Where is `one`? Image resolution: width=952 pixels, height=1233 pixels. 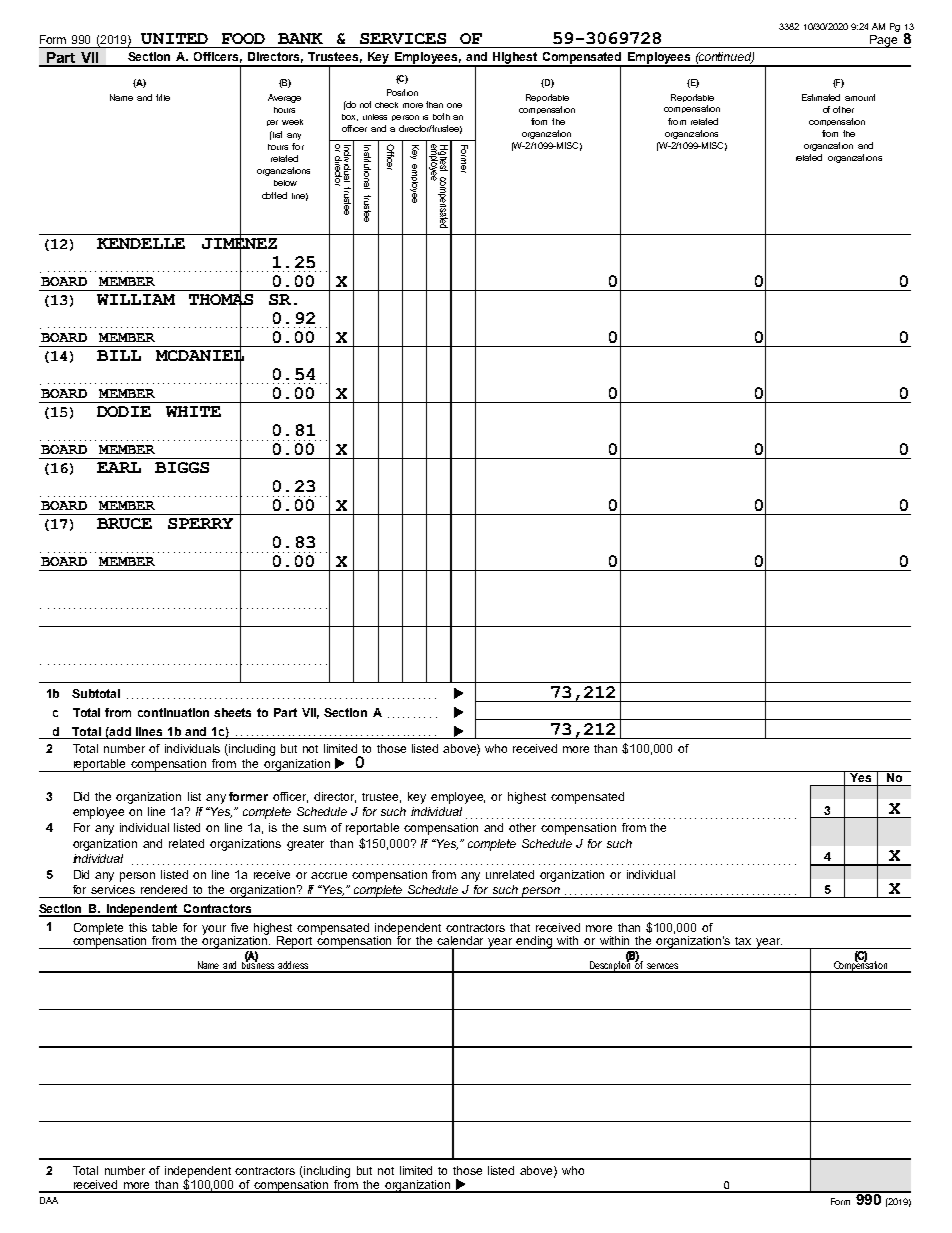 one is located at coordinates (454, 105).
